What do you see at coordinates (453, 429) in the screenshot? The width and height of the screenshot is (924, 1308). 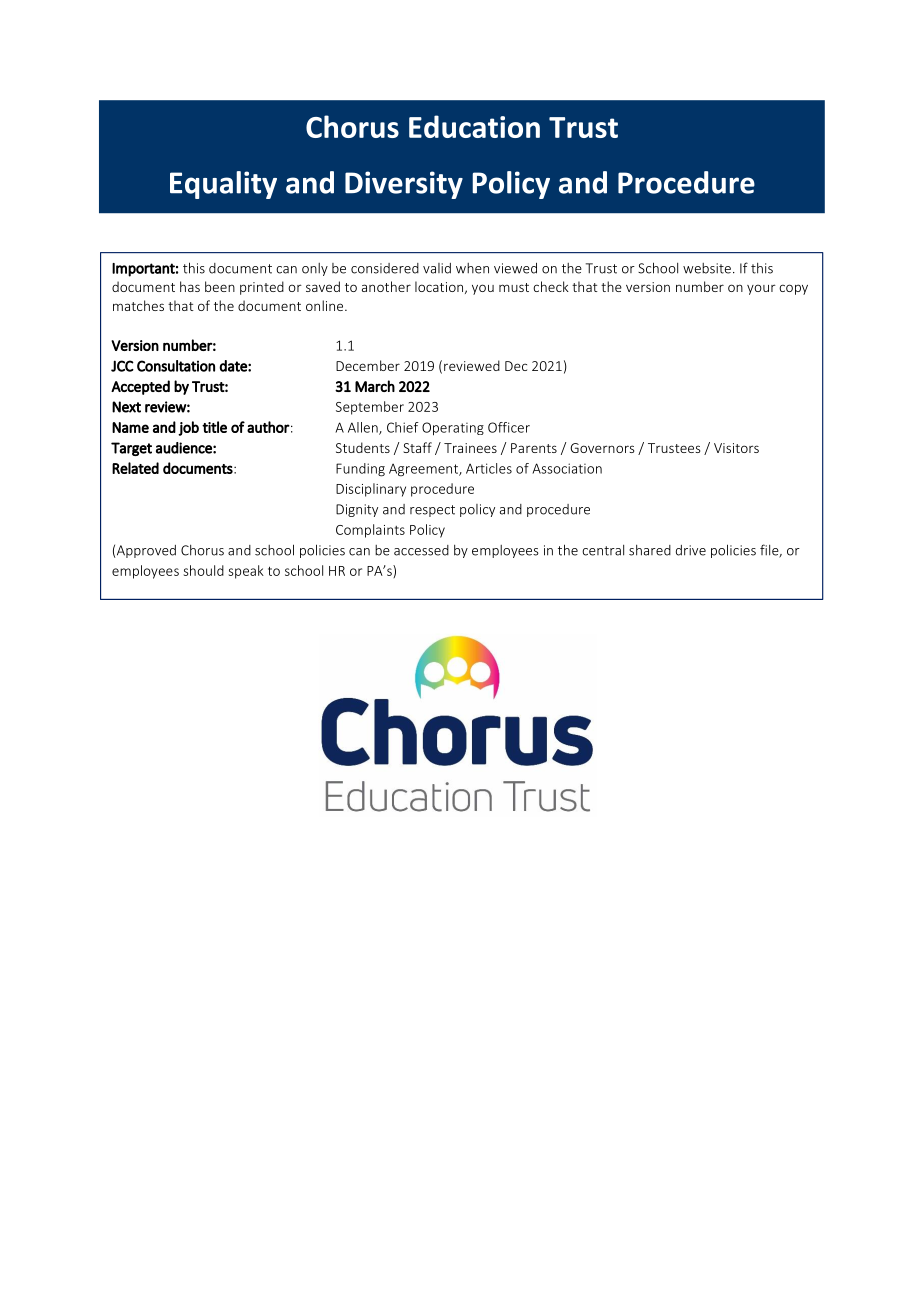 I see `Operating` at bounding box center [453, 429].
